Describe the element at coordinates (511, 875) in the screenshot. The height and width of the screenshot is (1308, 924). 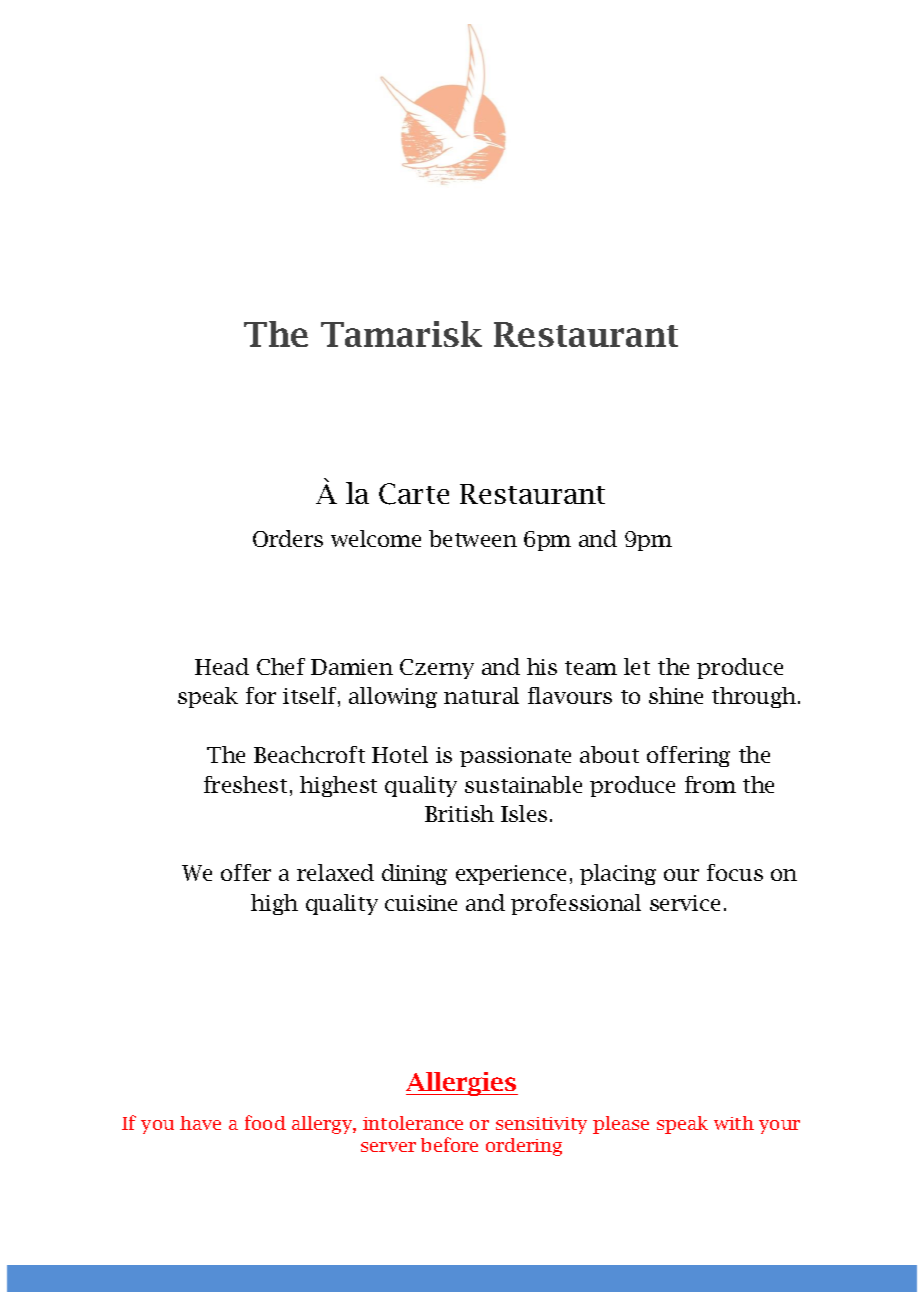
I see `experience` at that location.
